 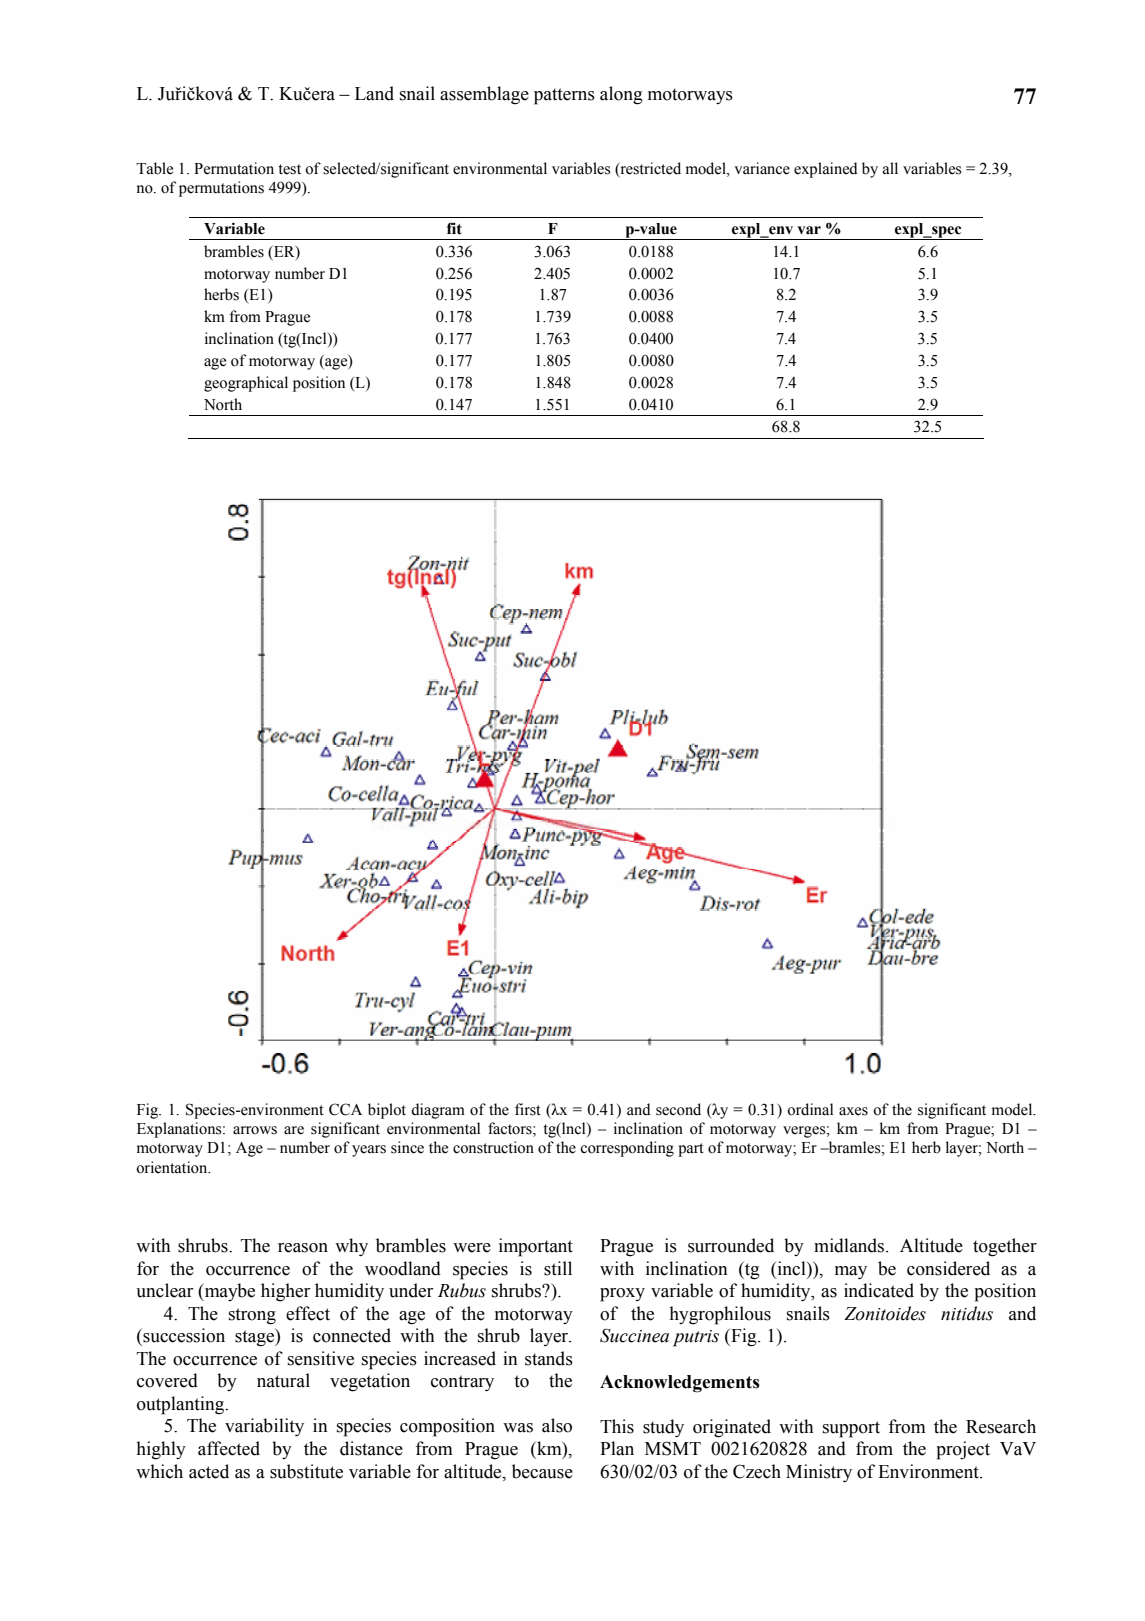 What do you see at coordinates (890, 168) in the screenshot?
I see `all` at bounding box center [890, 168].
